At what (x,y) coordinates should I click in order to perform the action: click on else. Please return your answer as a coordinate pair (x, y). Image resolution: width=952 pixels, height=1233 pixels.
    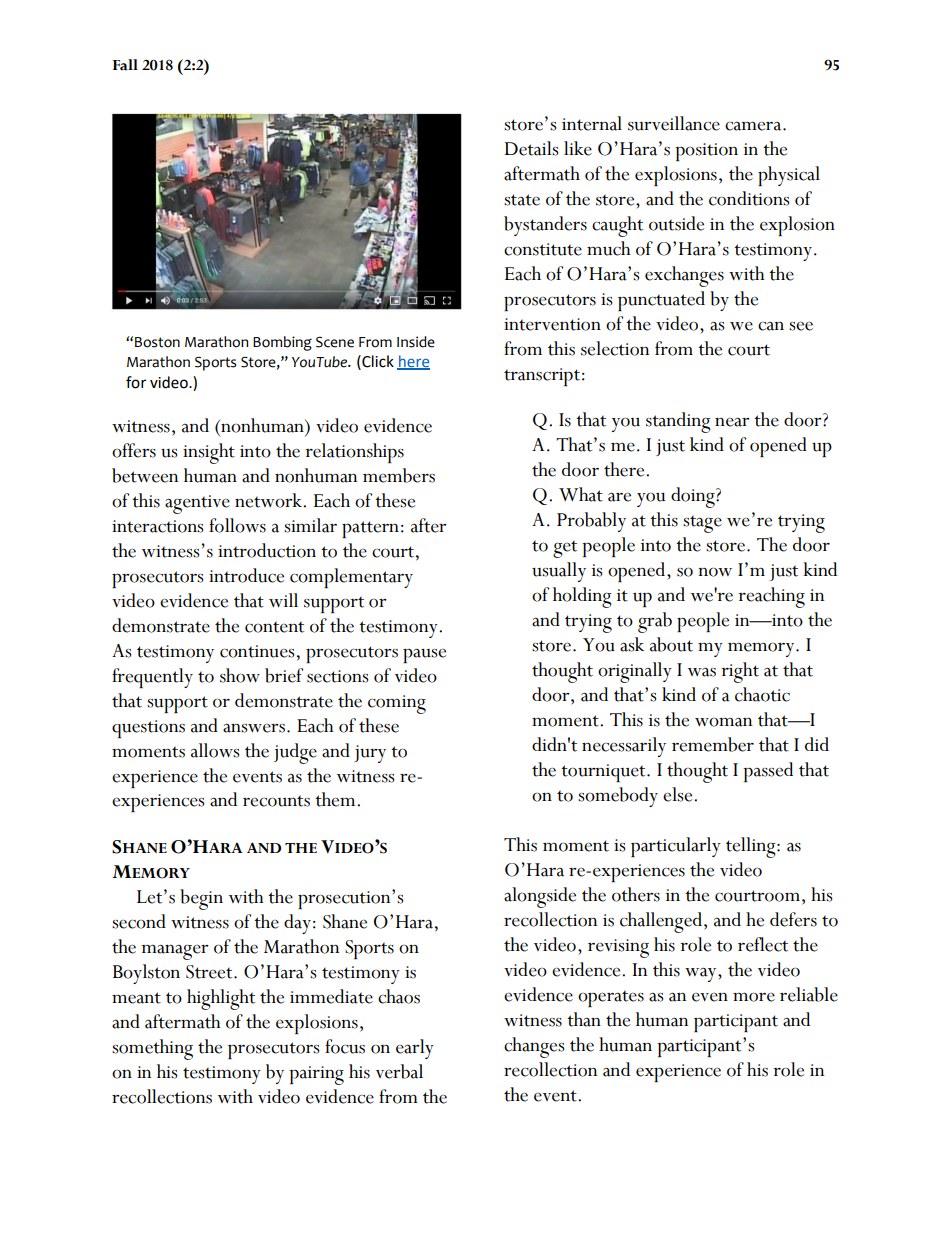
    Looking at the image, I should click on (679, 794).
